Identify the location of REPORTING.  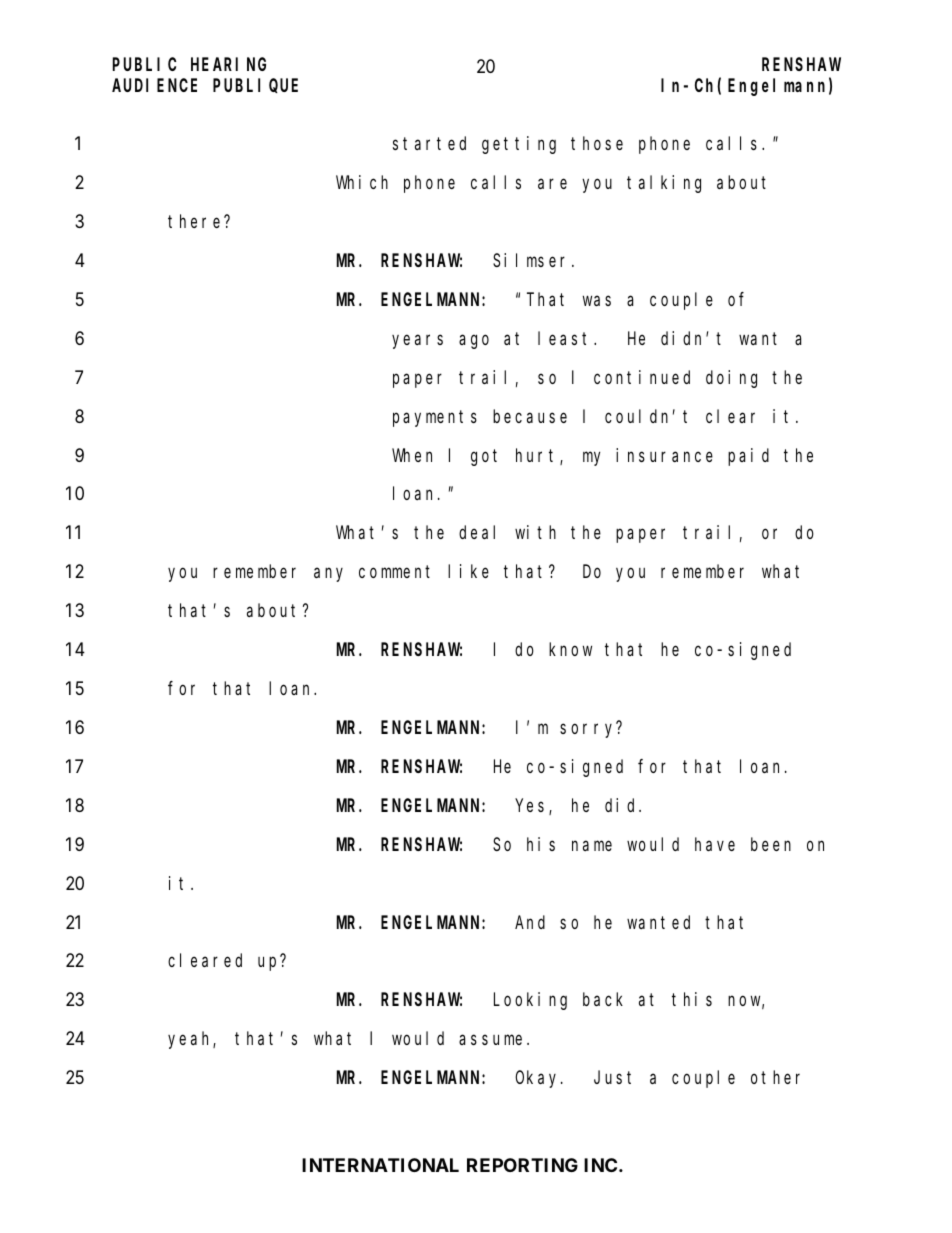
(522, 1165).
